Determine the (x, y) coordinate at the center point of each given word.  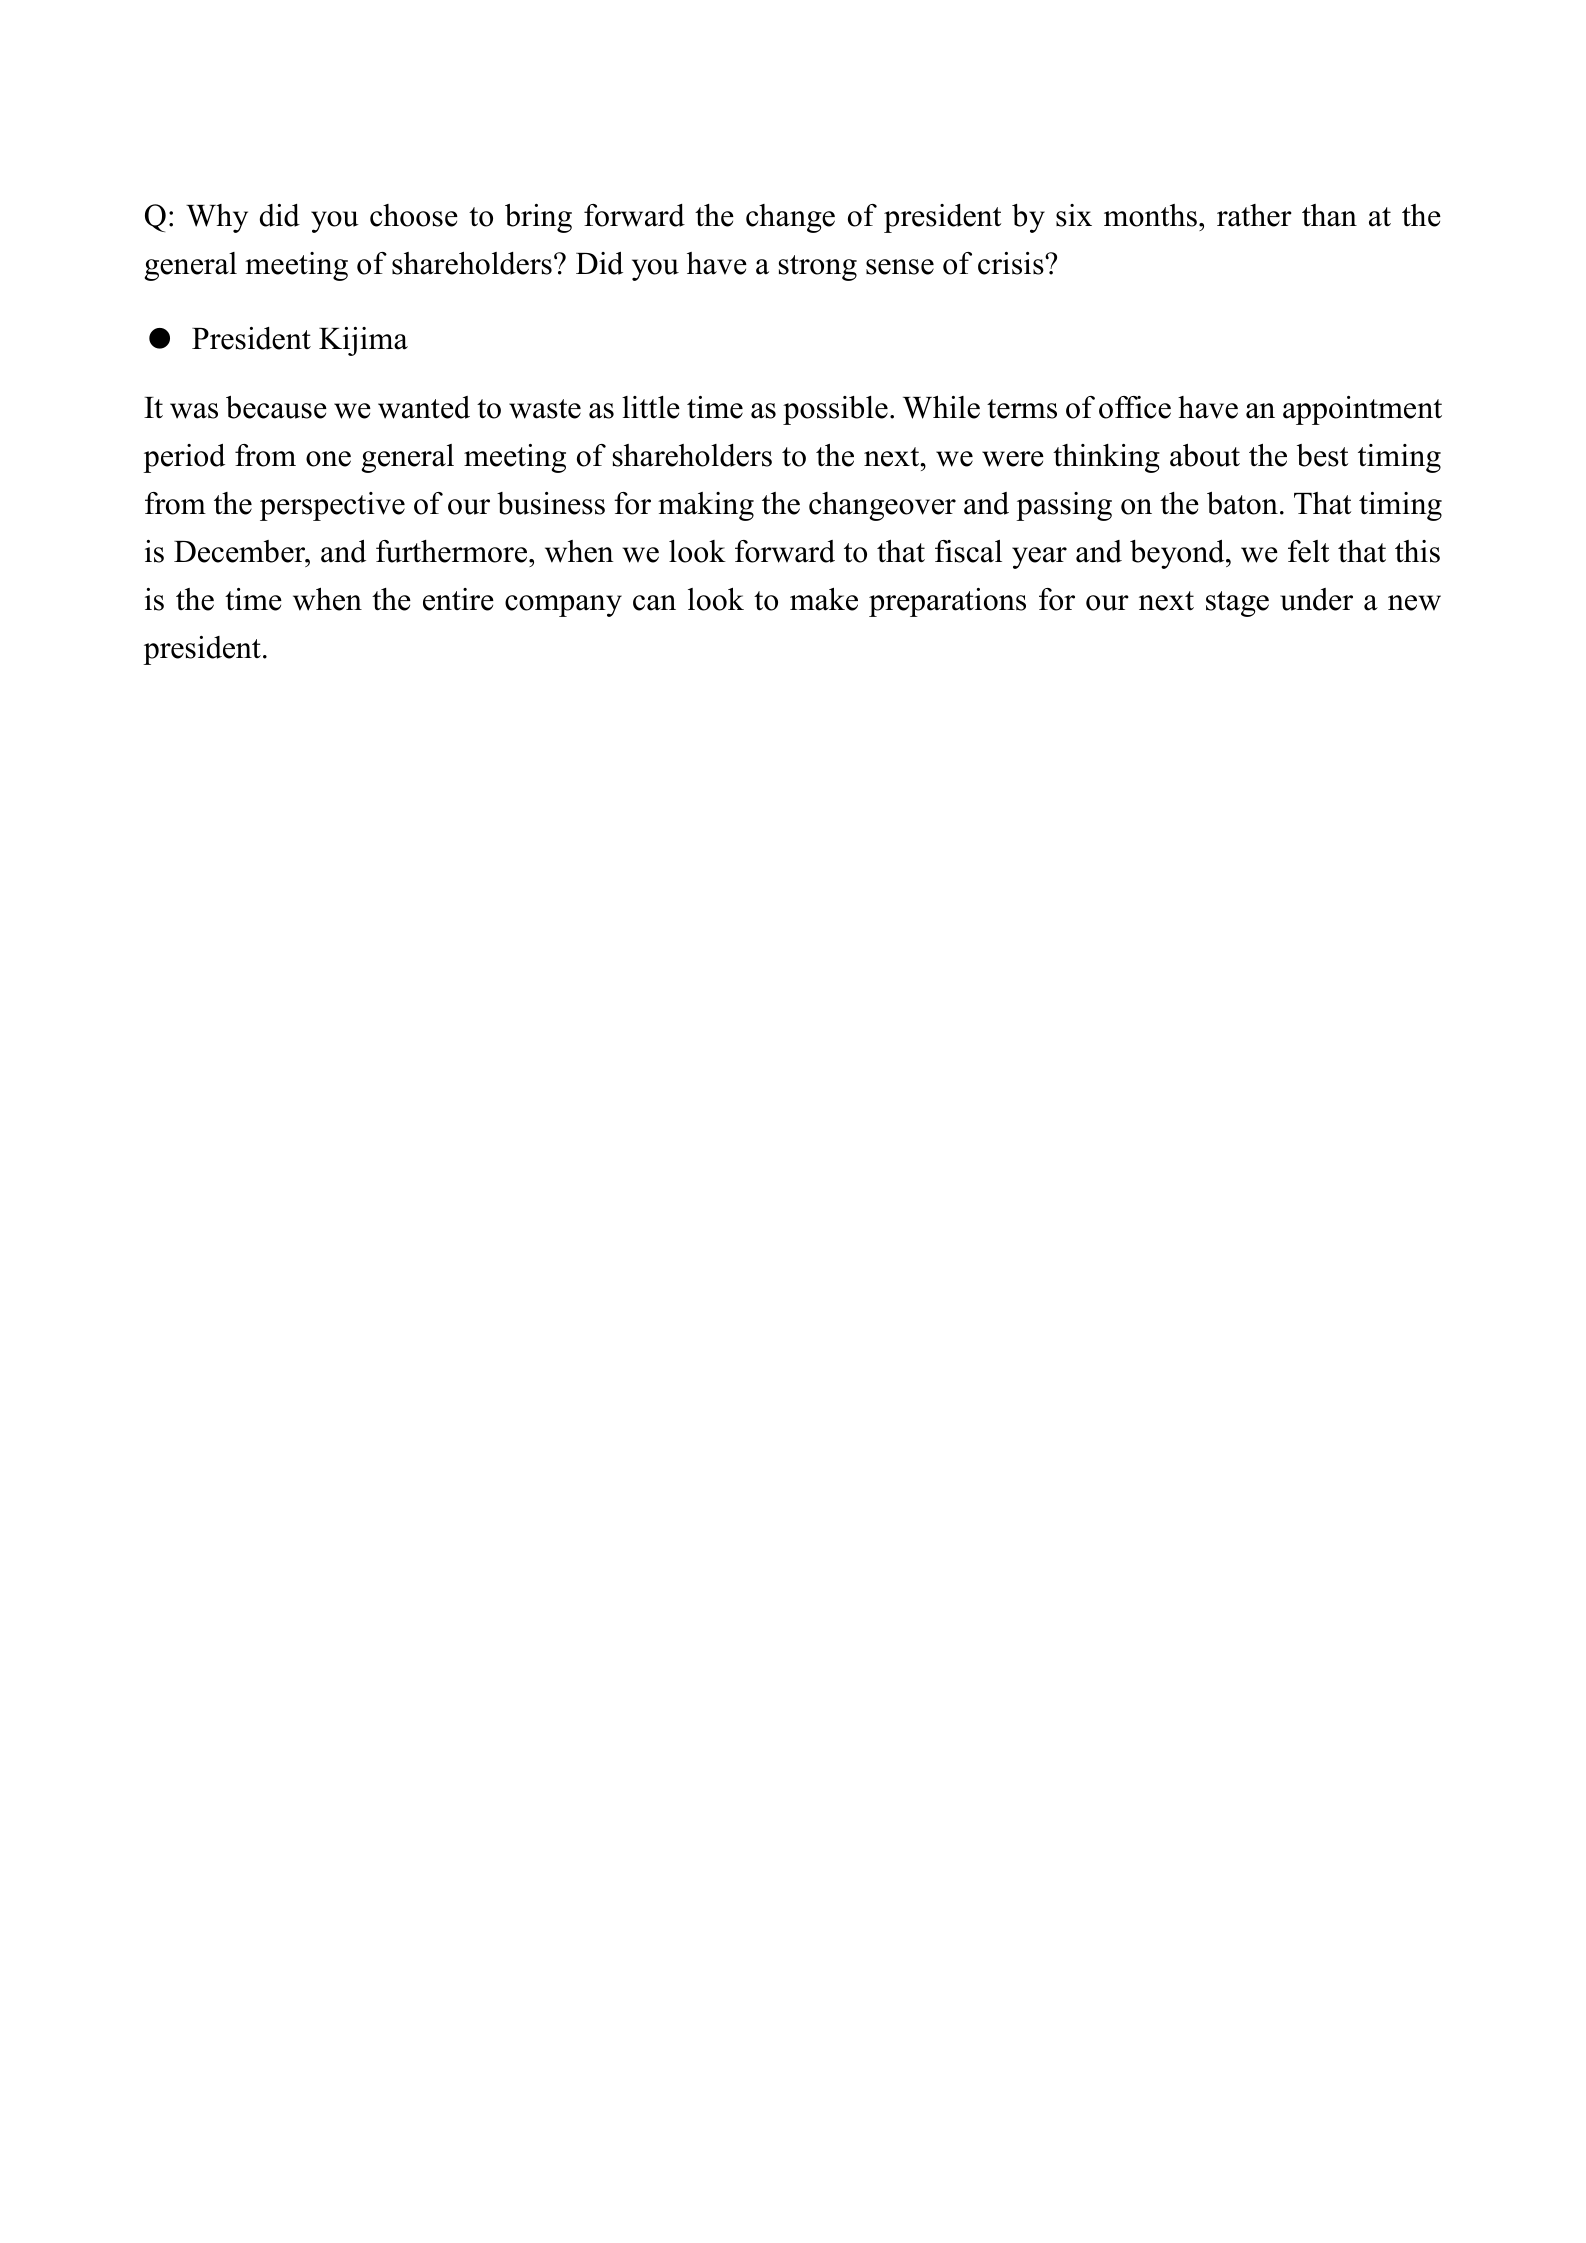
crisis (1012, 263)
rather (1254, 215)
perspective (332, 506)
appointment (1362, 410)
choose (414, 215)
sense (900, 267)
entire (458, 599)
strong (818, 268)
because (276, 407)
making (706, 506)
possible (835, 410)
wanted (424, 407)
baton (1242, 503)
